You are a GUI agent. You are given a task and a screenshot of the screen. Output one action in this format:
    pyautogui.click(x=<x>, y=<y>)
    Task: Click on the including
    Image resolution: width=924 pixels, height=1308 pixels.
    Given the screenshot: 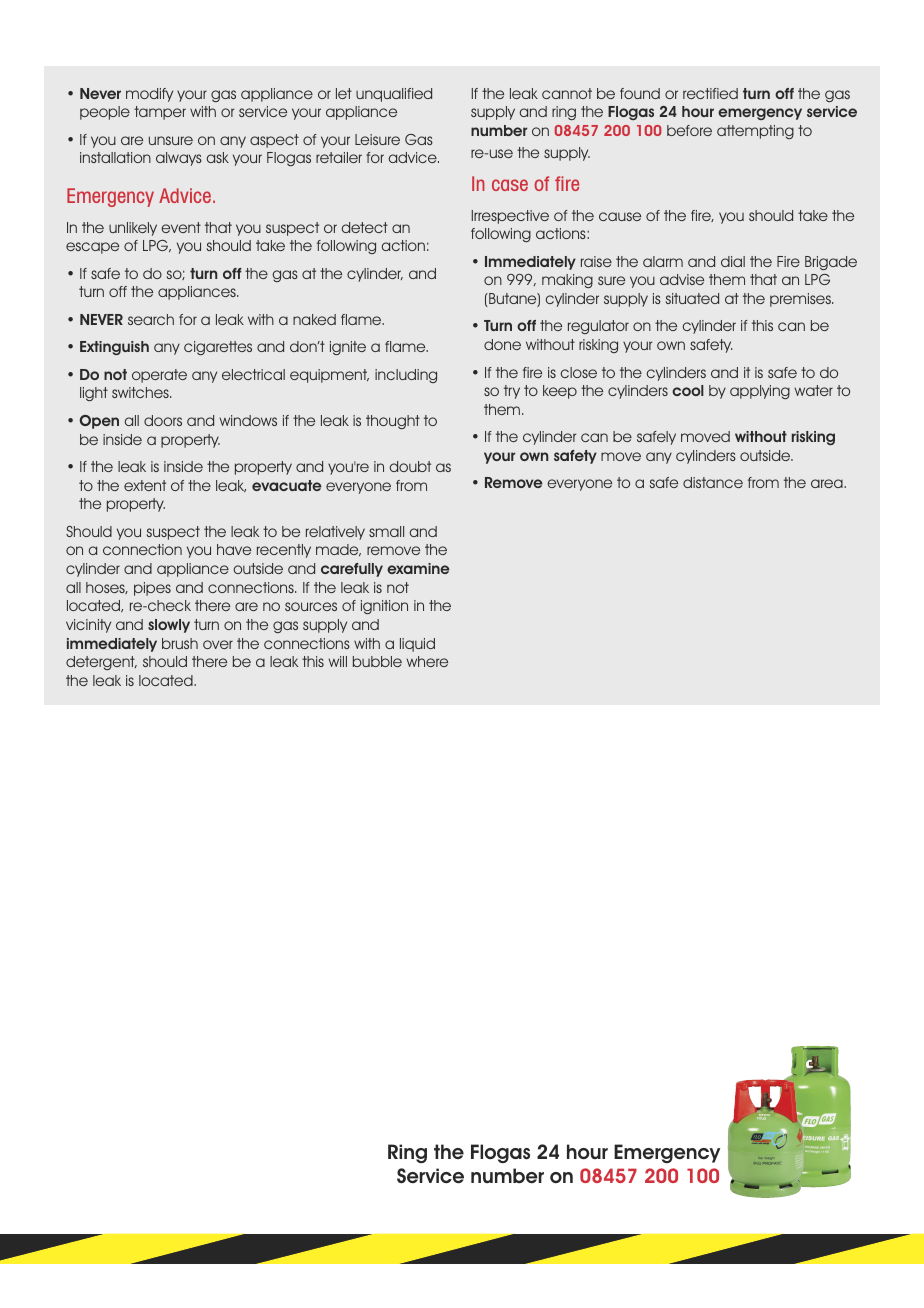 What is the action you would take?
    pyautogui.click(x=406, y=376)
